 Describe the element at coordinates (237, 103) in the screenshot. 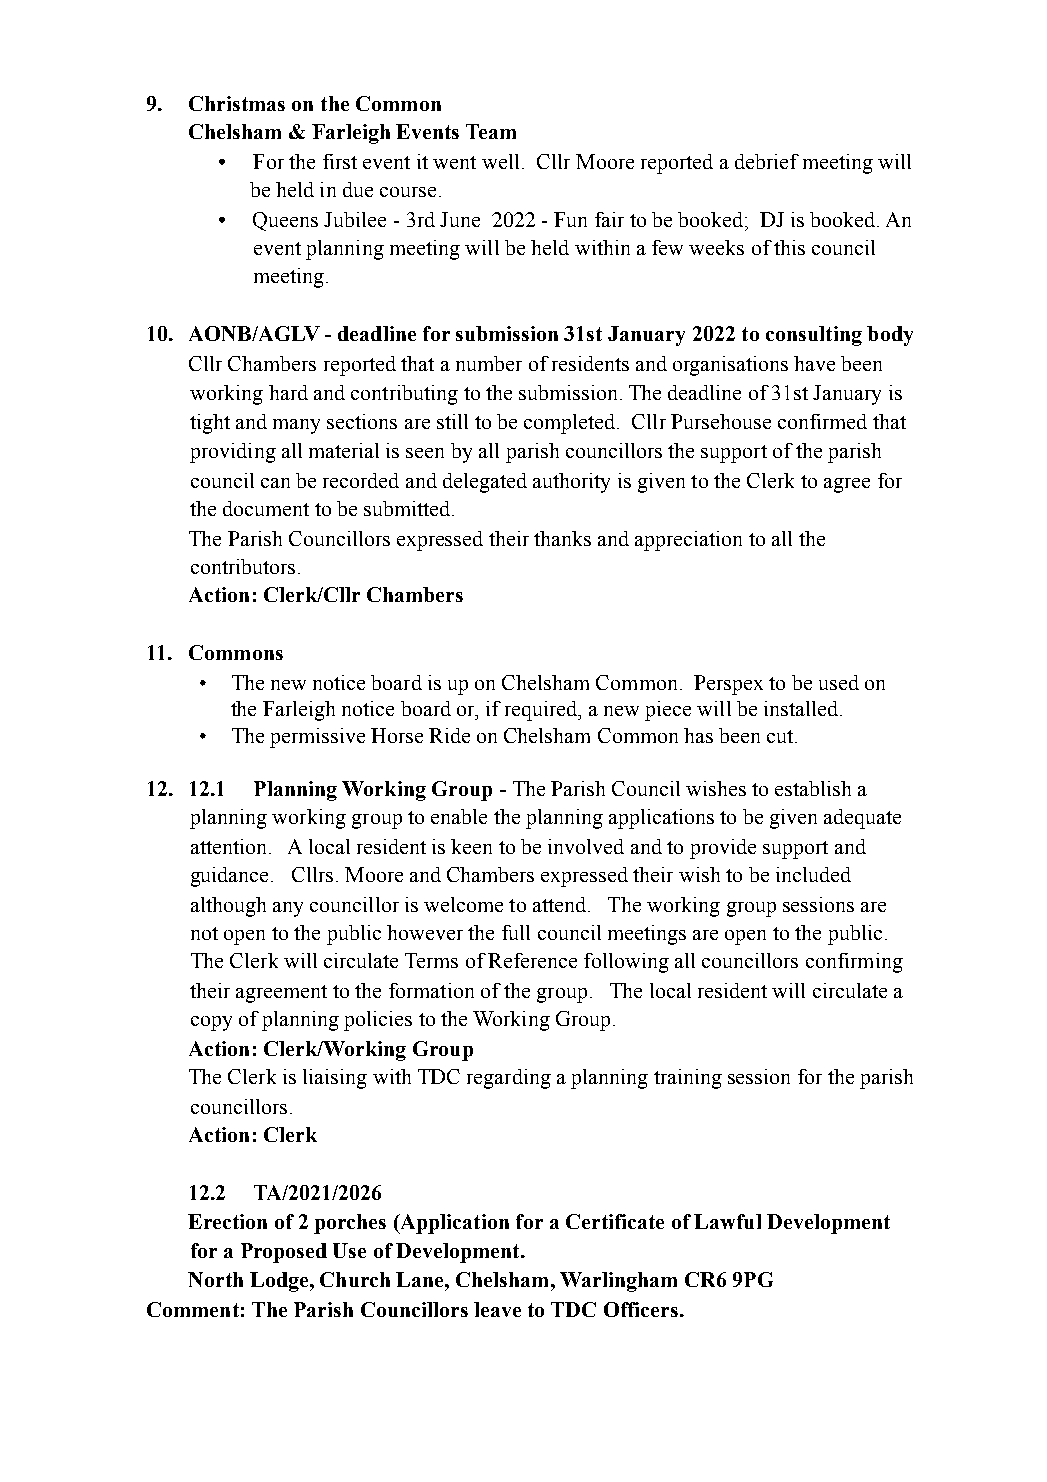

I see `Christmas` at that location.
